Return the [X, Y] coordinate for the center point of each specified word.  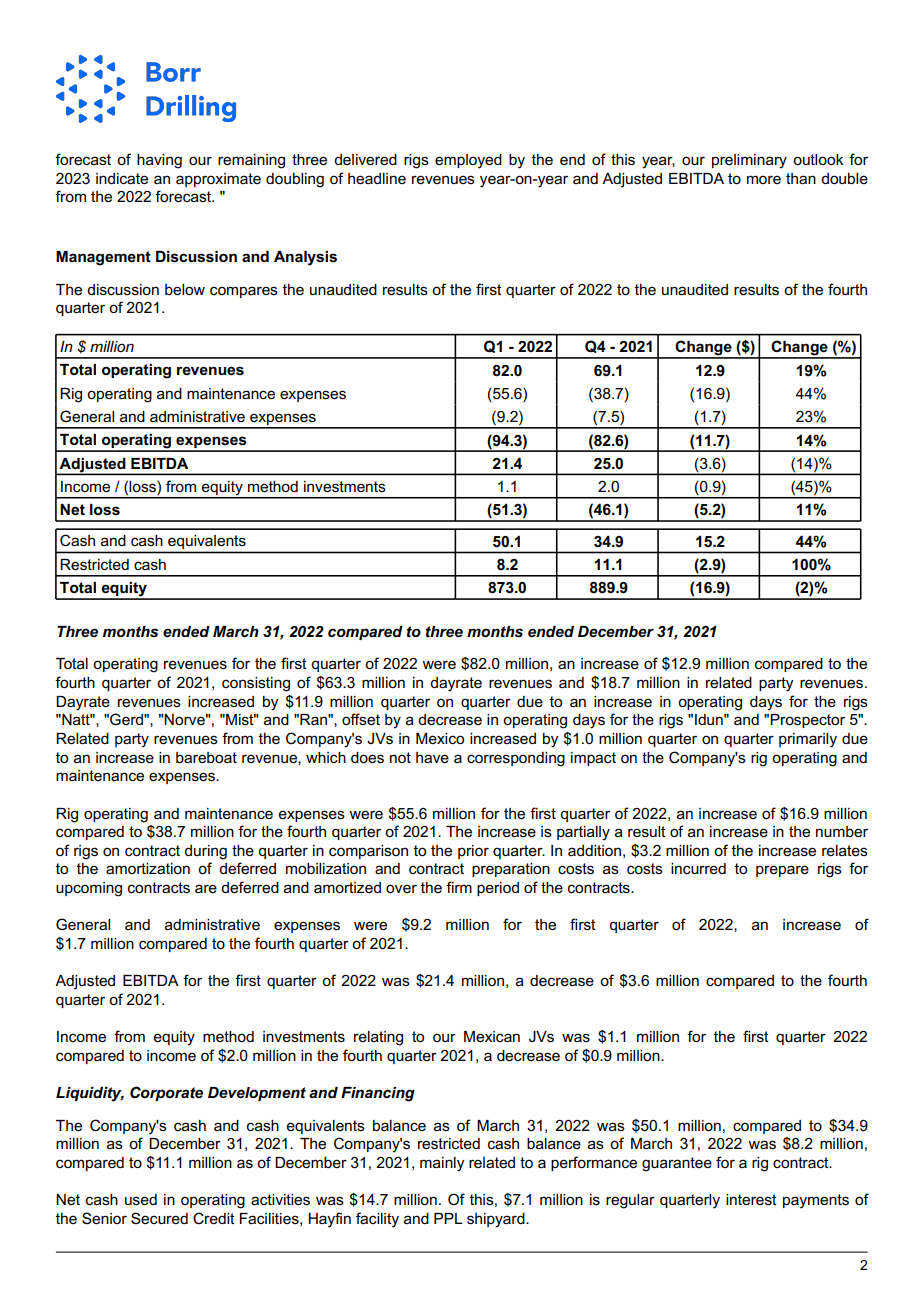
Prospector [807, 721]
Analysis [305, 258]
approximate [218, 180]
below [185, 289]
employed [468, 161]
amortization [148, 868]
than [801, 178]
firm [459, 887]
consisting [256, 684]
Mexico [440, 738]
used [141, 1199]
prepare [782, 871]
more [764, 179]
